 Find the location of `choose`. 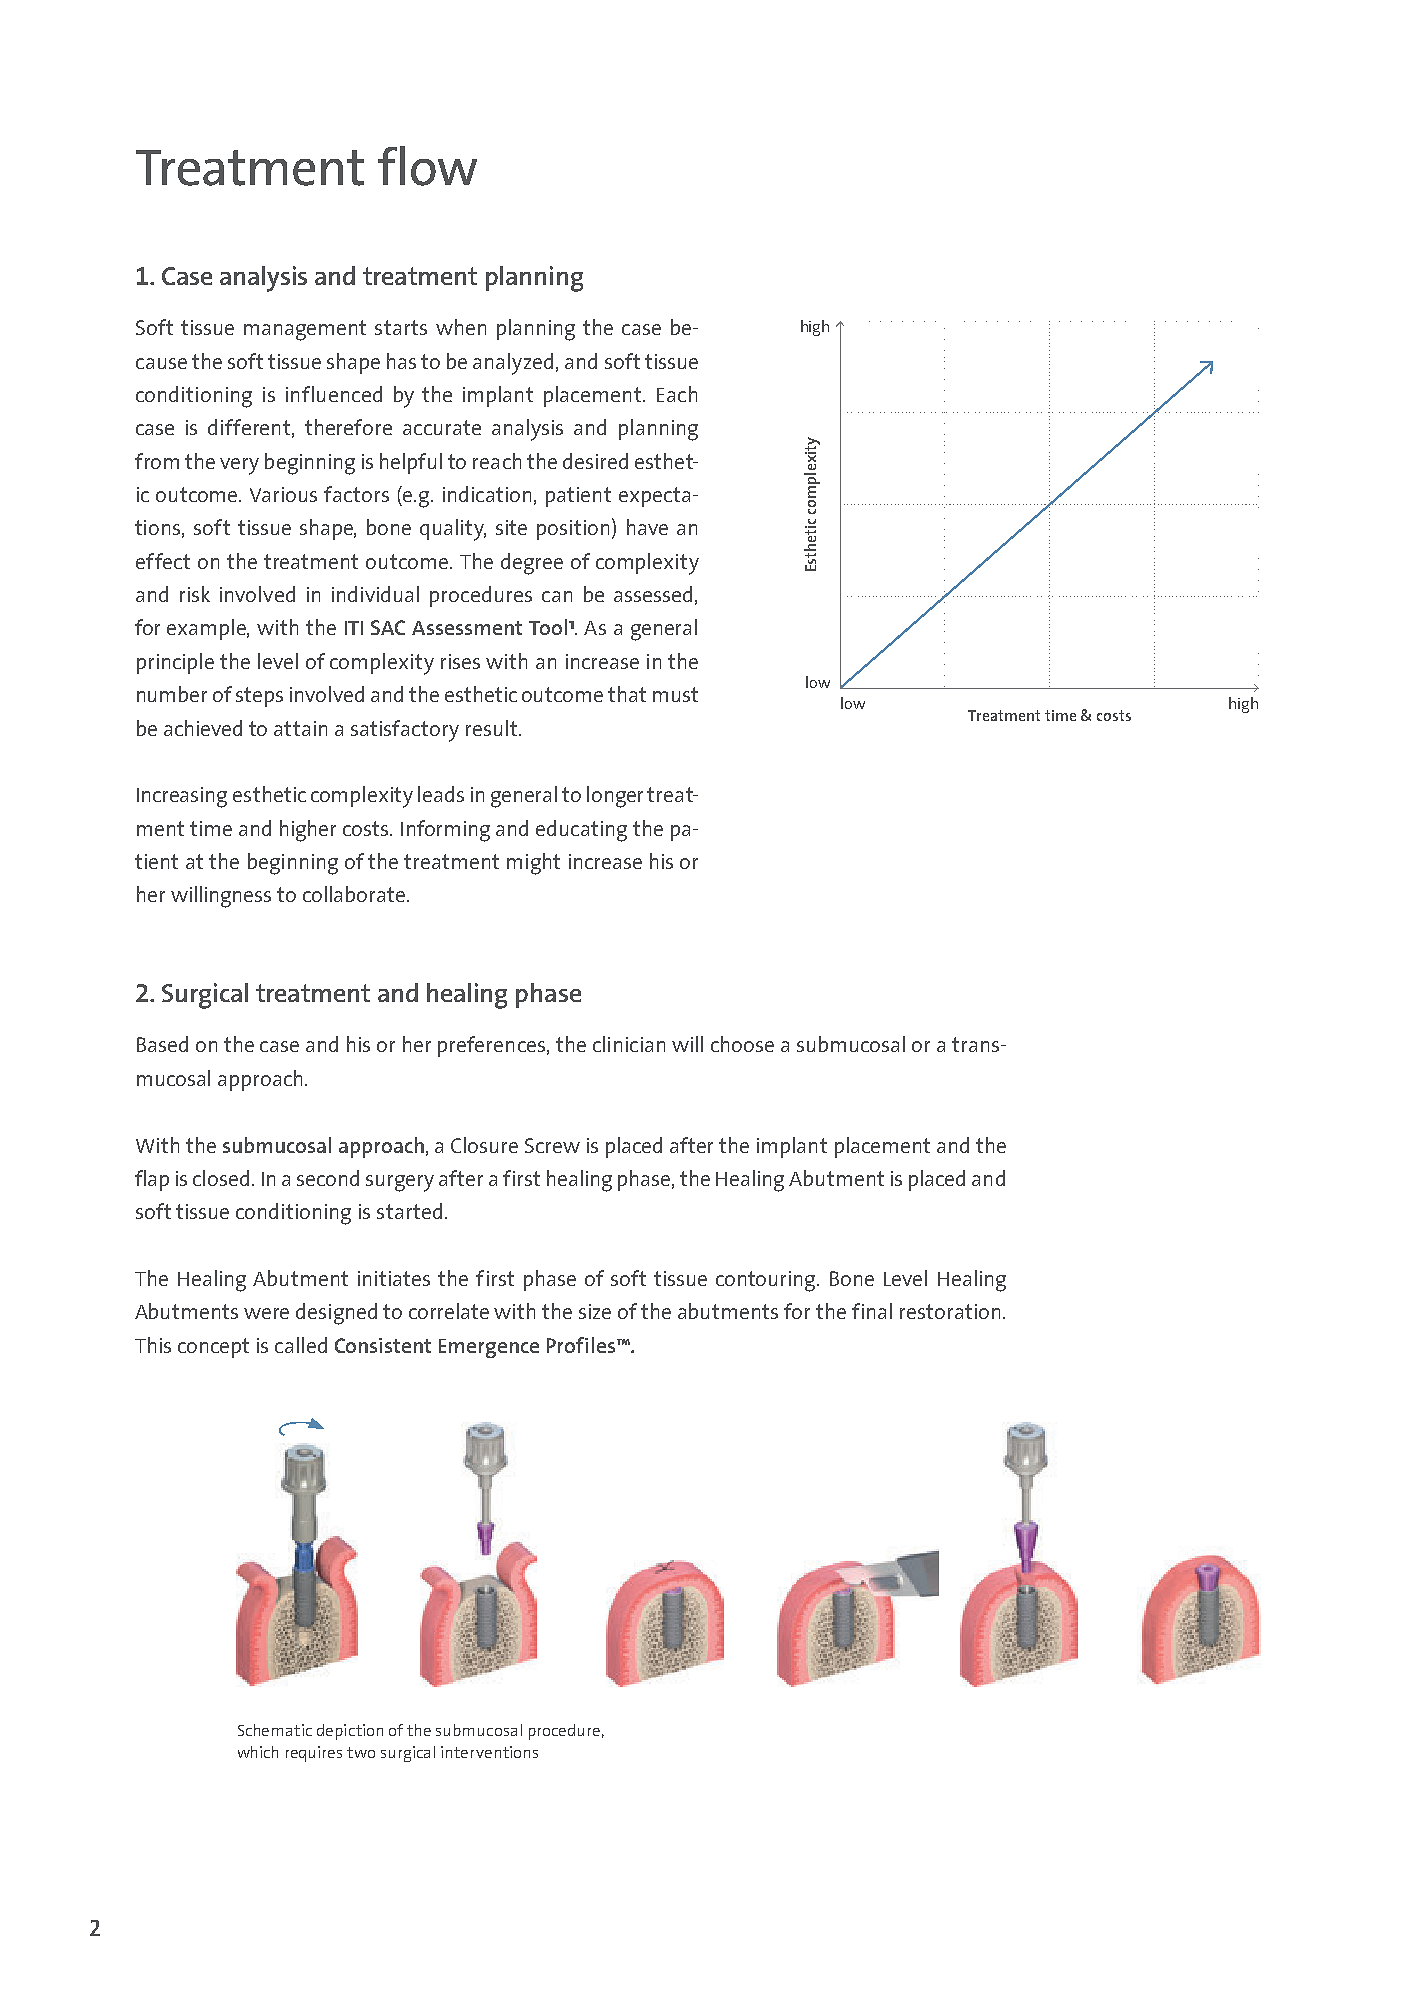

choose is located at coordinates (742, 1044).
